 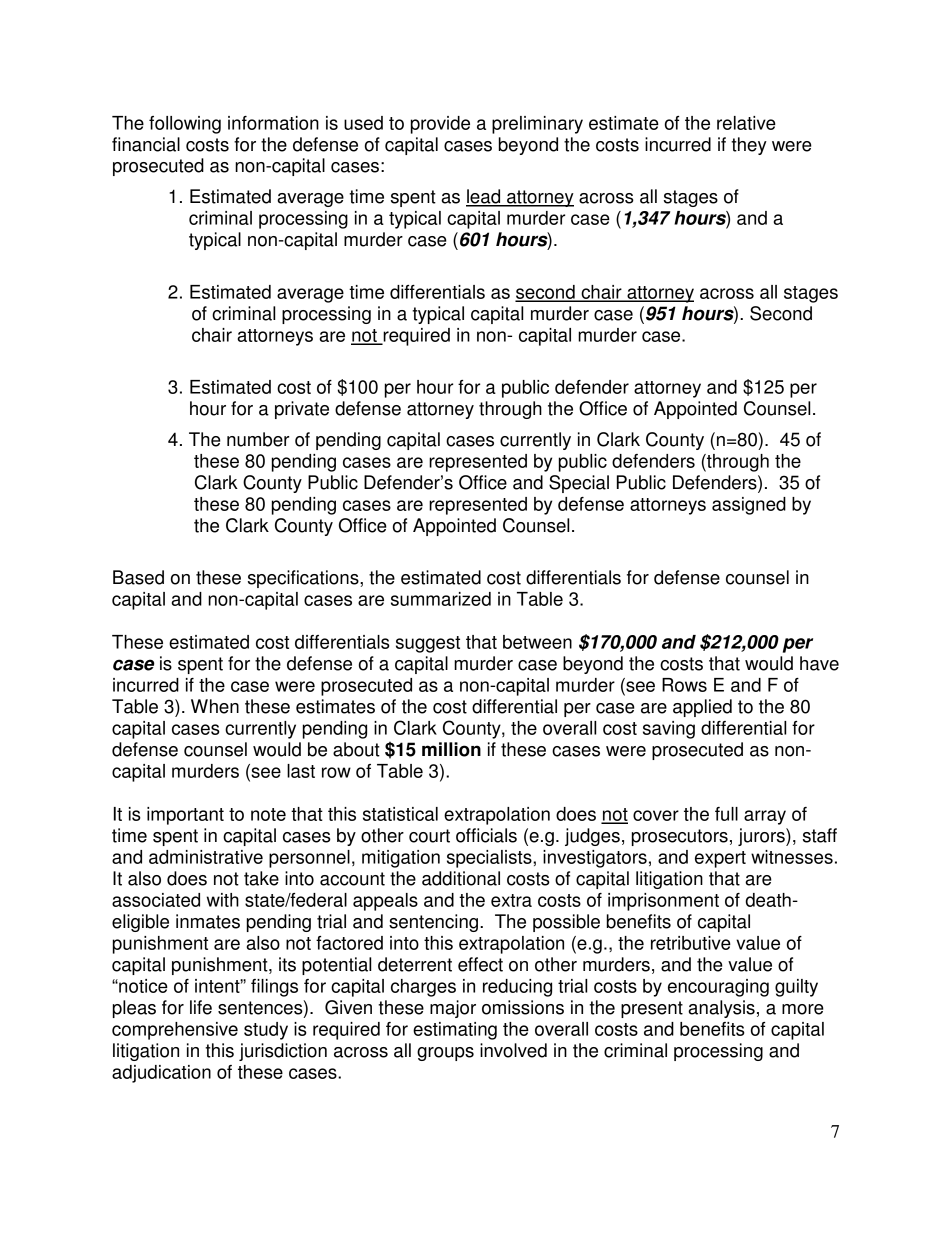 I want to click on following, so click(x=185, y=125).
